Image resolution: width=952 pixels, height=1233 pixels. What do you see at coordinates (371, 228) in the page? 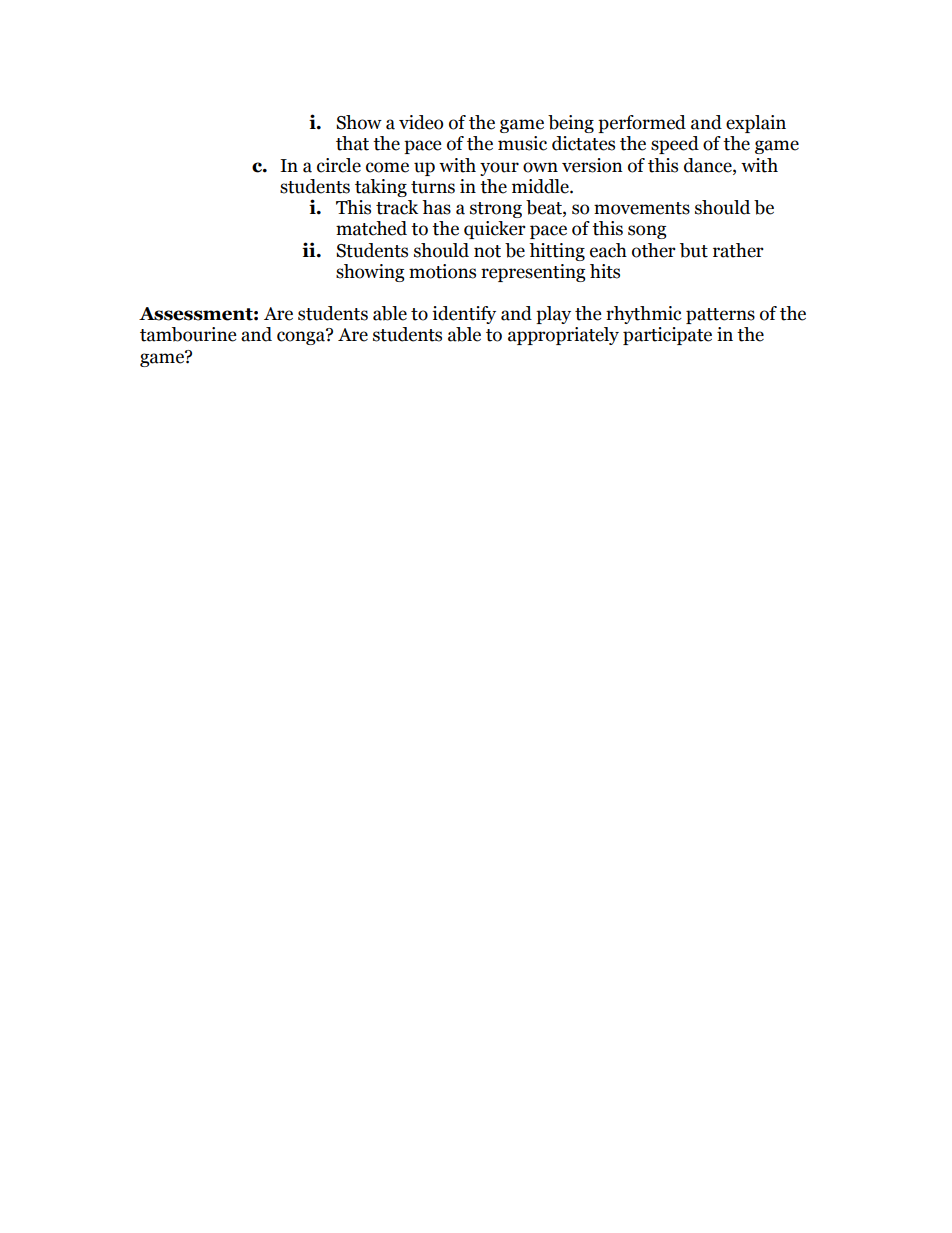
I see `matched` at bounding box center [371, 228].
